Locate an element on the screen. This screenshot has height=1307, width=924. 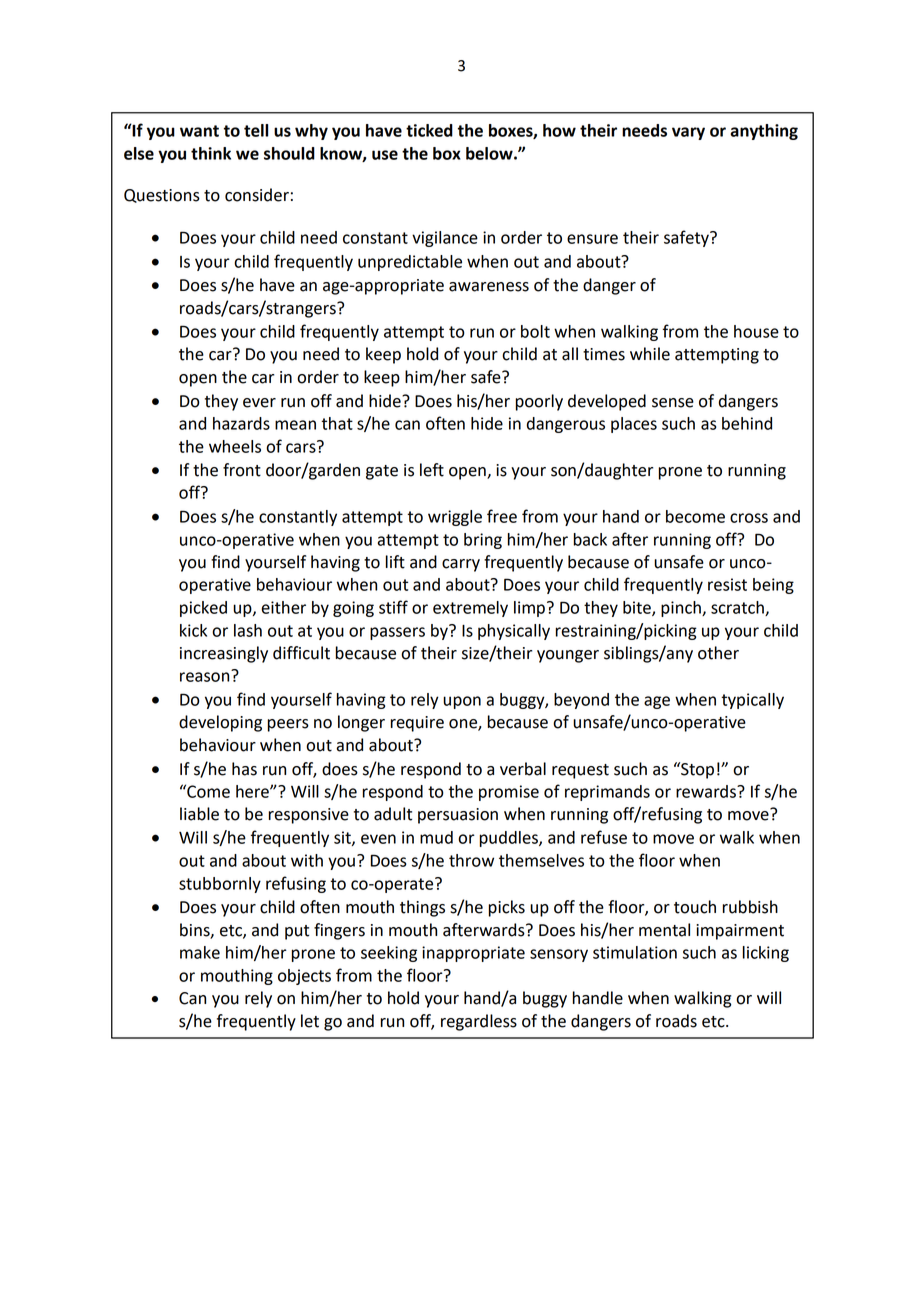
think is located at coordinates (211, 153).
